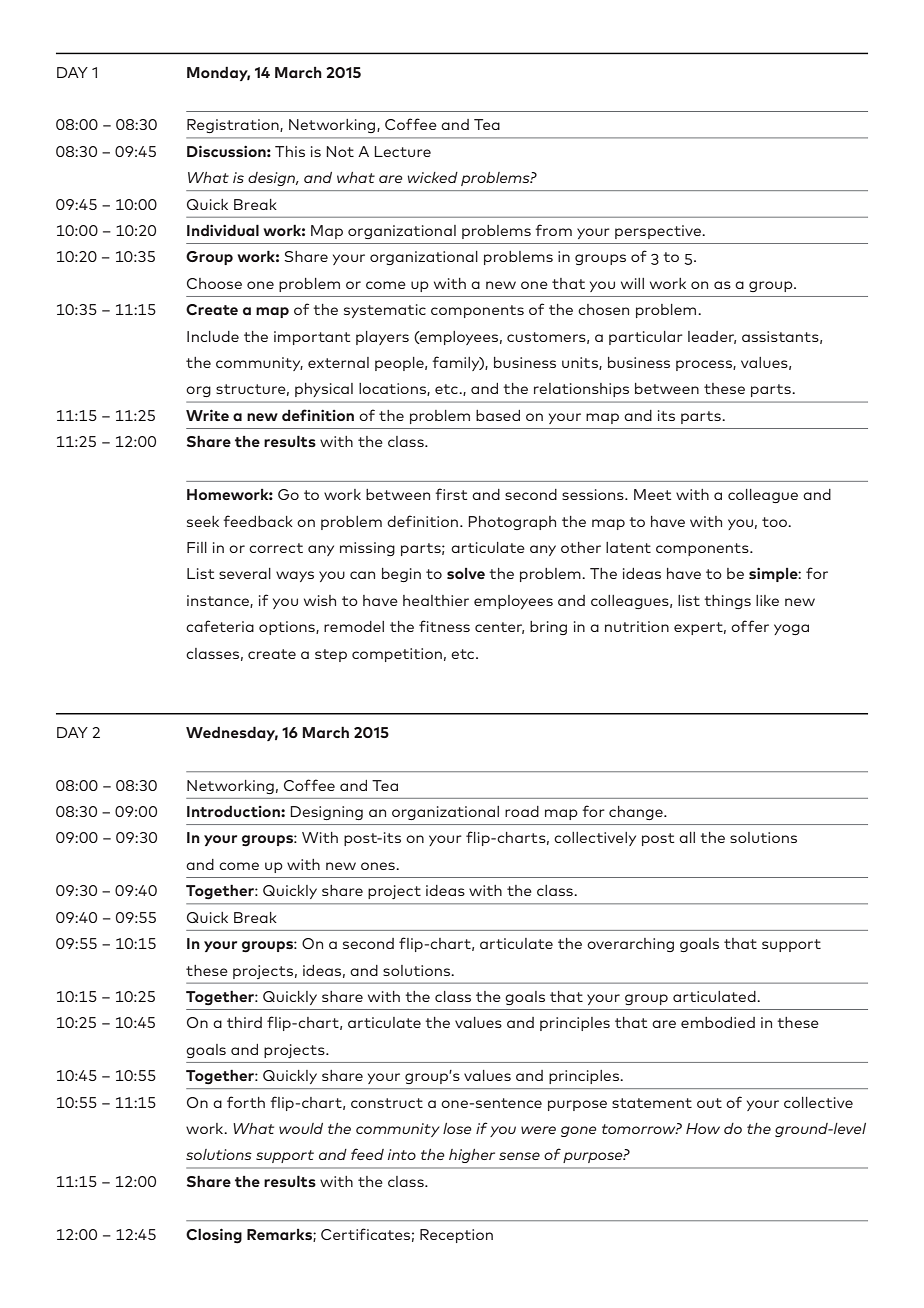 The height and width of the image is (1308, 924). I want to click on How, so click(703, 1128).
